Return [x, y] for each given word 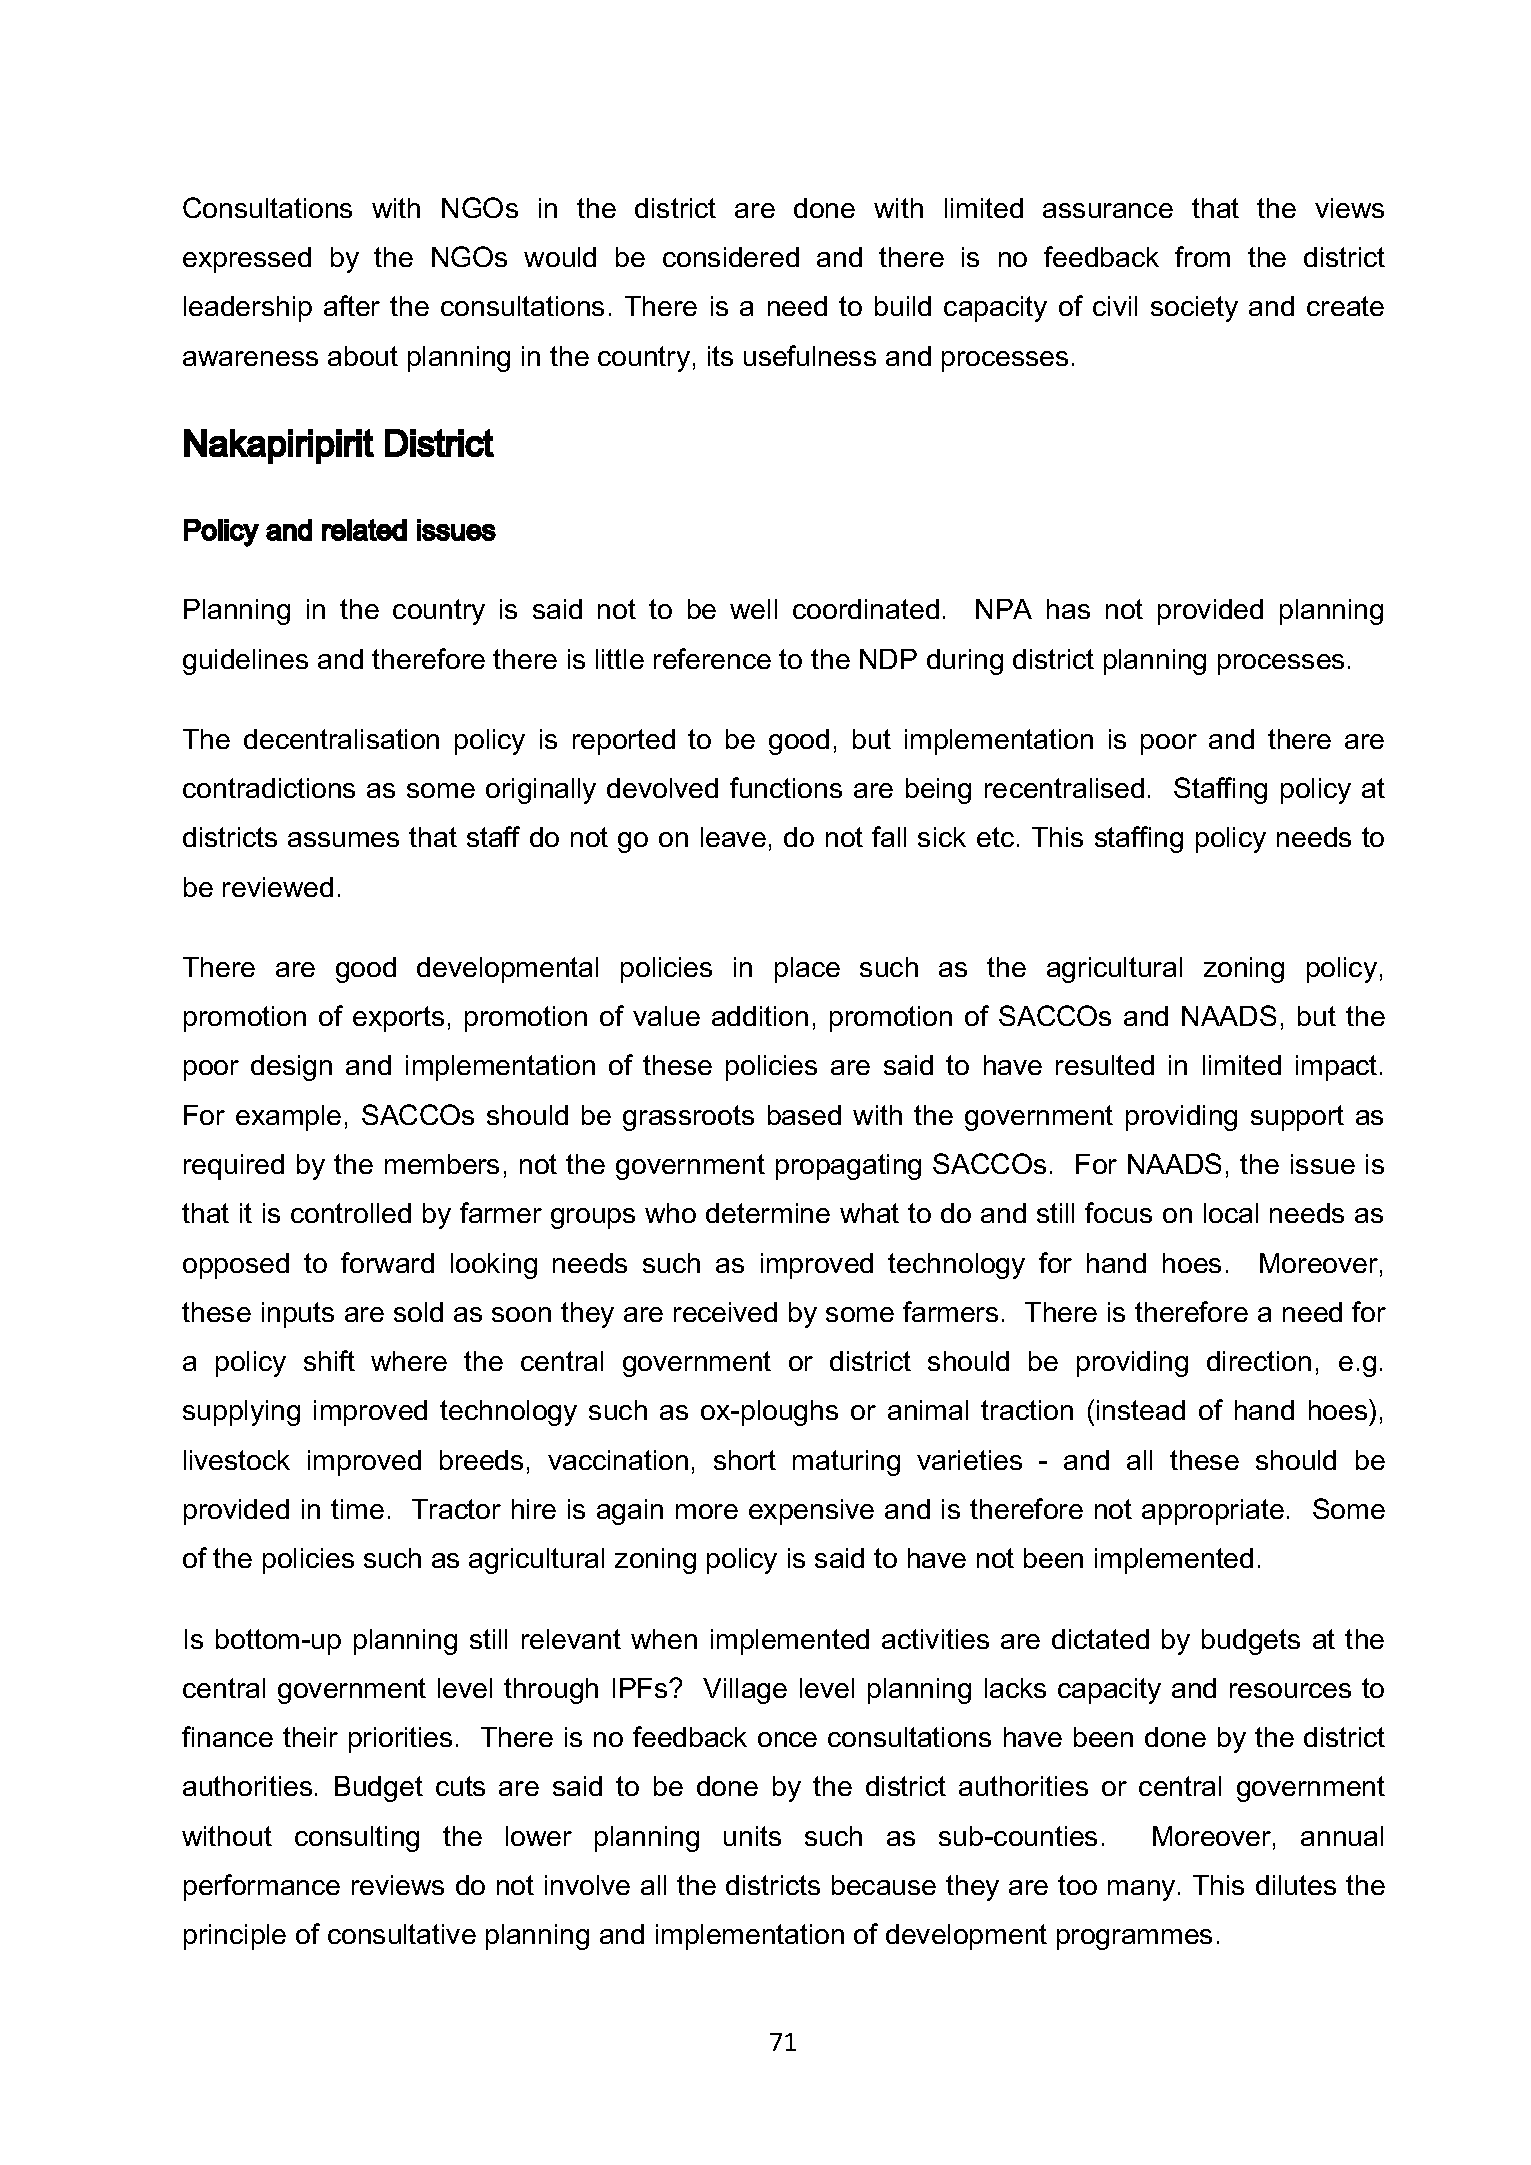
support [1297, 1118]
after [352, 305]
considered [731, 257]
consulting [357, 1839]
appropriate [1213, 1512]
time [357, 1509]
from [1202, 256]
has [1068, 609]
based [804, 1115]
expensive [811, 1512]
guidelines [245, 662]
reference [712, 658]
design [291, 1068]
